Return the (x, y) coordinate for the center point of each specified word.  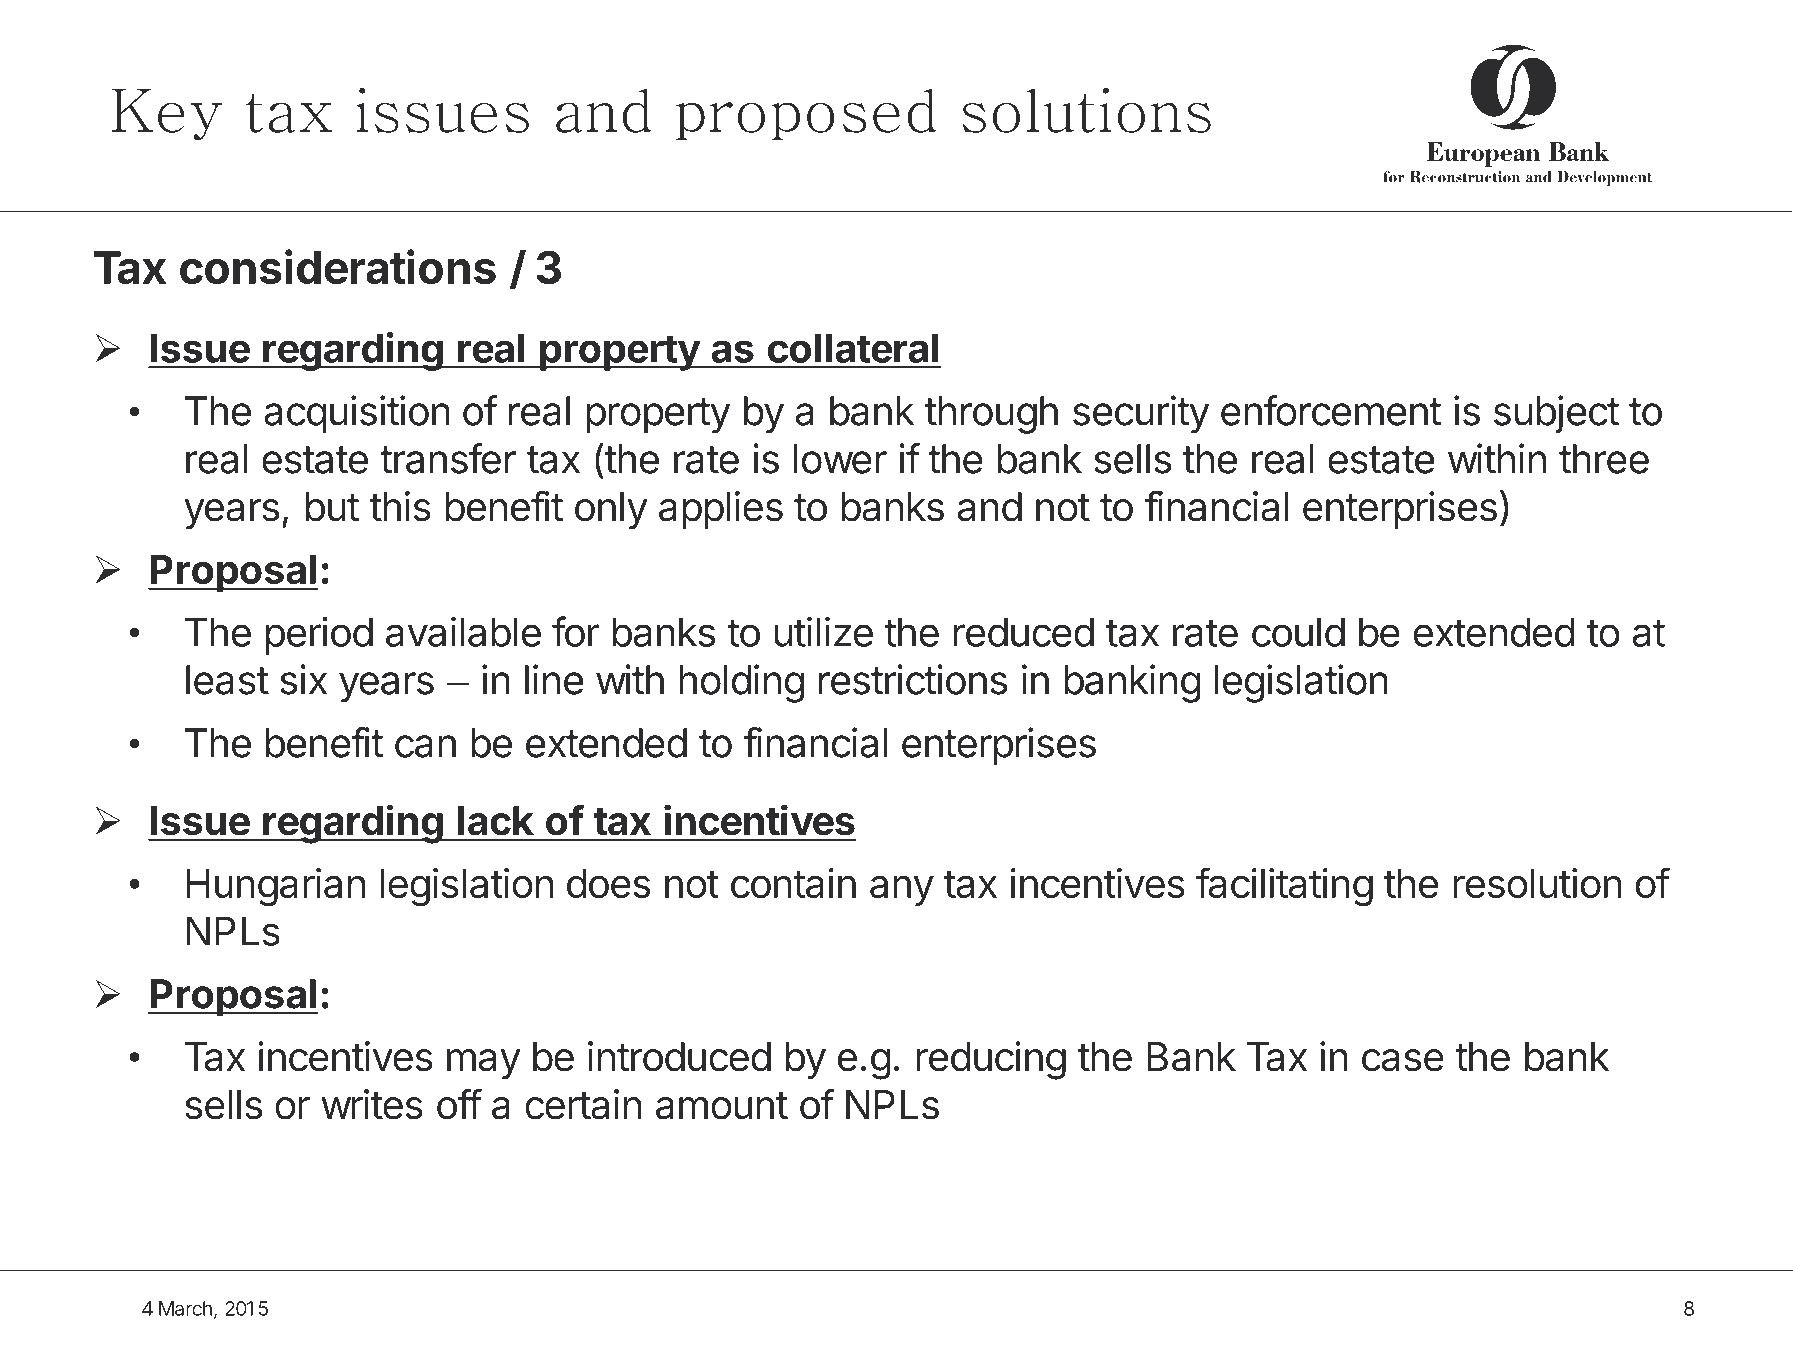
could (1298, 632)
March (185, 1308)
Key (167, 114)
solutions (1086, 110)
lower (840, 459)
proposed (806, 114)
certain (583, 1104)
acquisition (357, 414)
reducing (991, 1060)
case (1403, 1060)
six (303, 679)
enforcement (1331, 410)
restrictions (913, 679)
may (484, 1064)
